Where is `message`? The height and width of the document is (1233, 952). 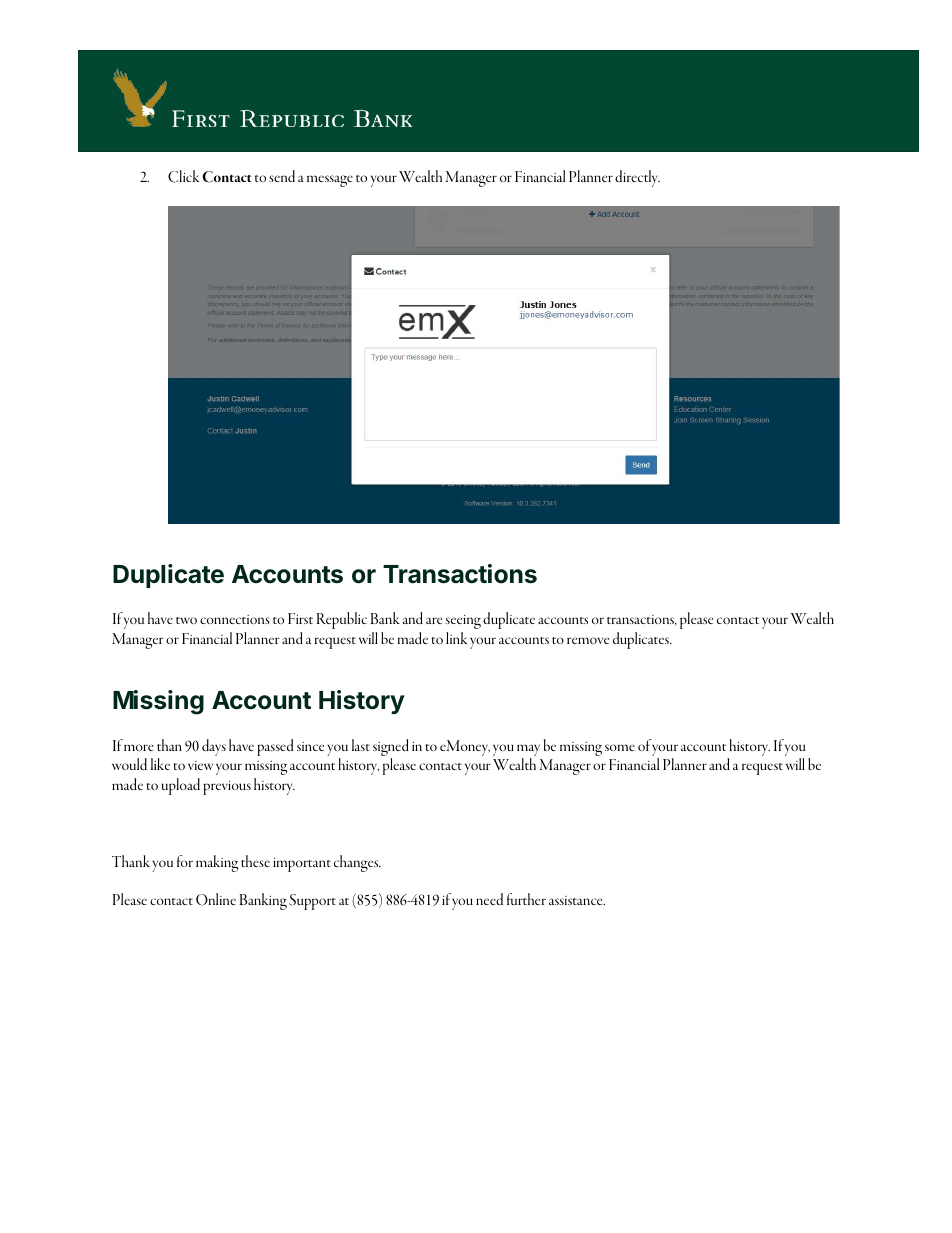
message is located at coordinates (330, 181).
